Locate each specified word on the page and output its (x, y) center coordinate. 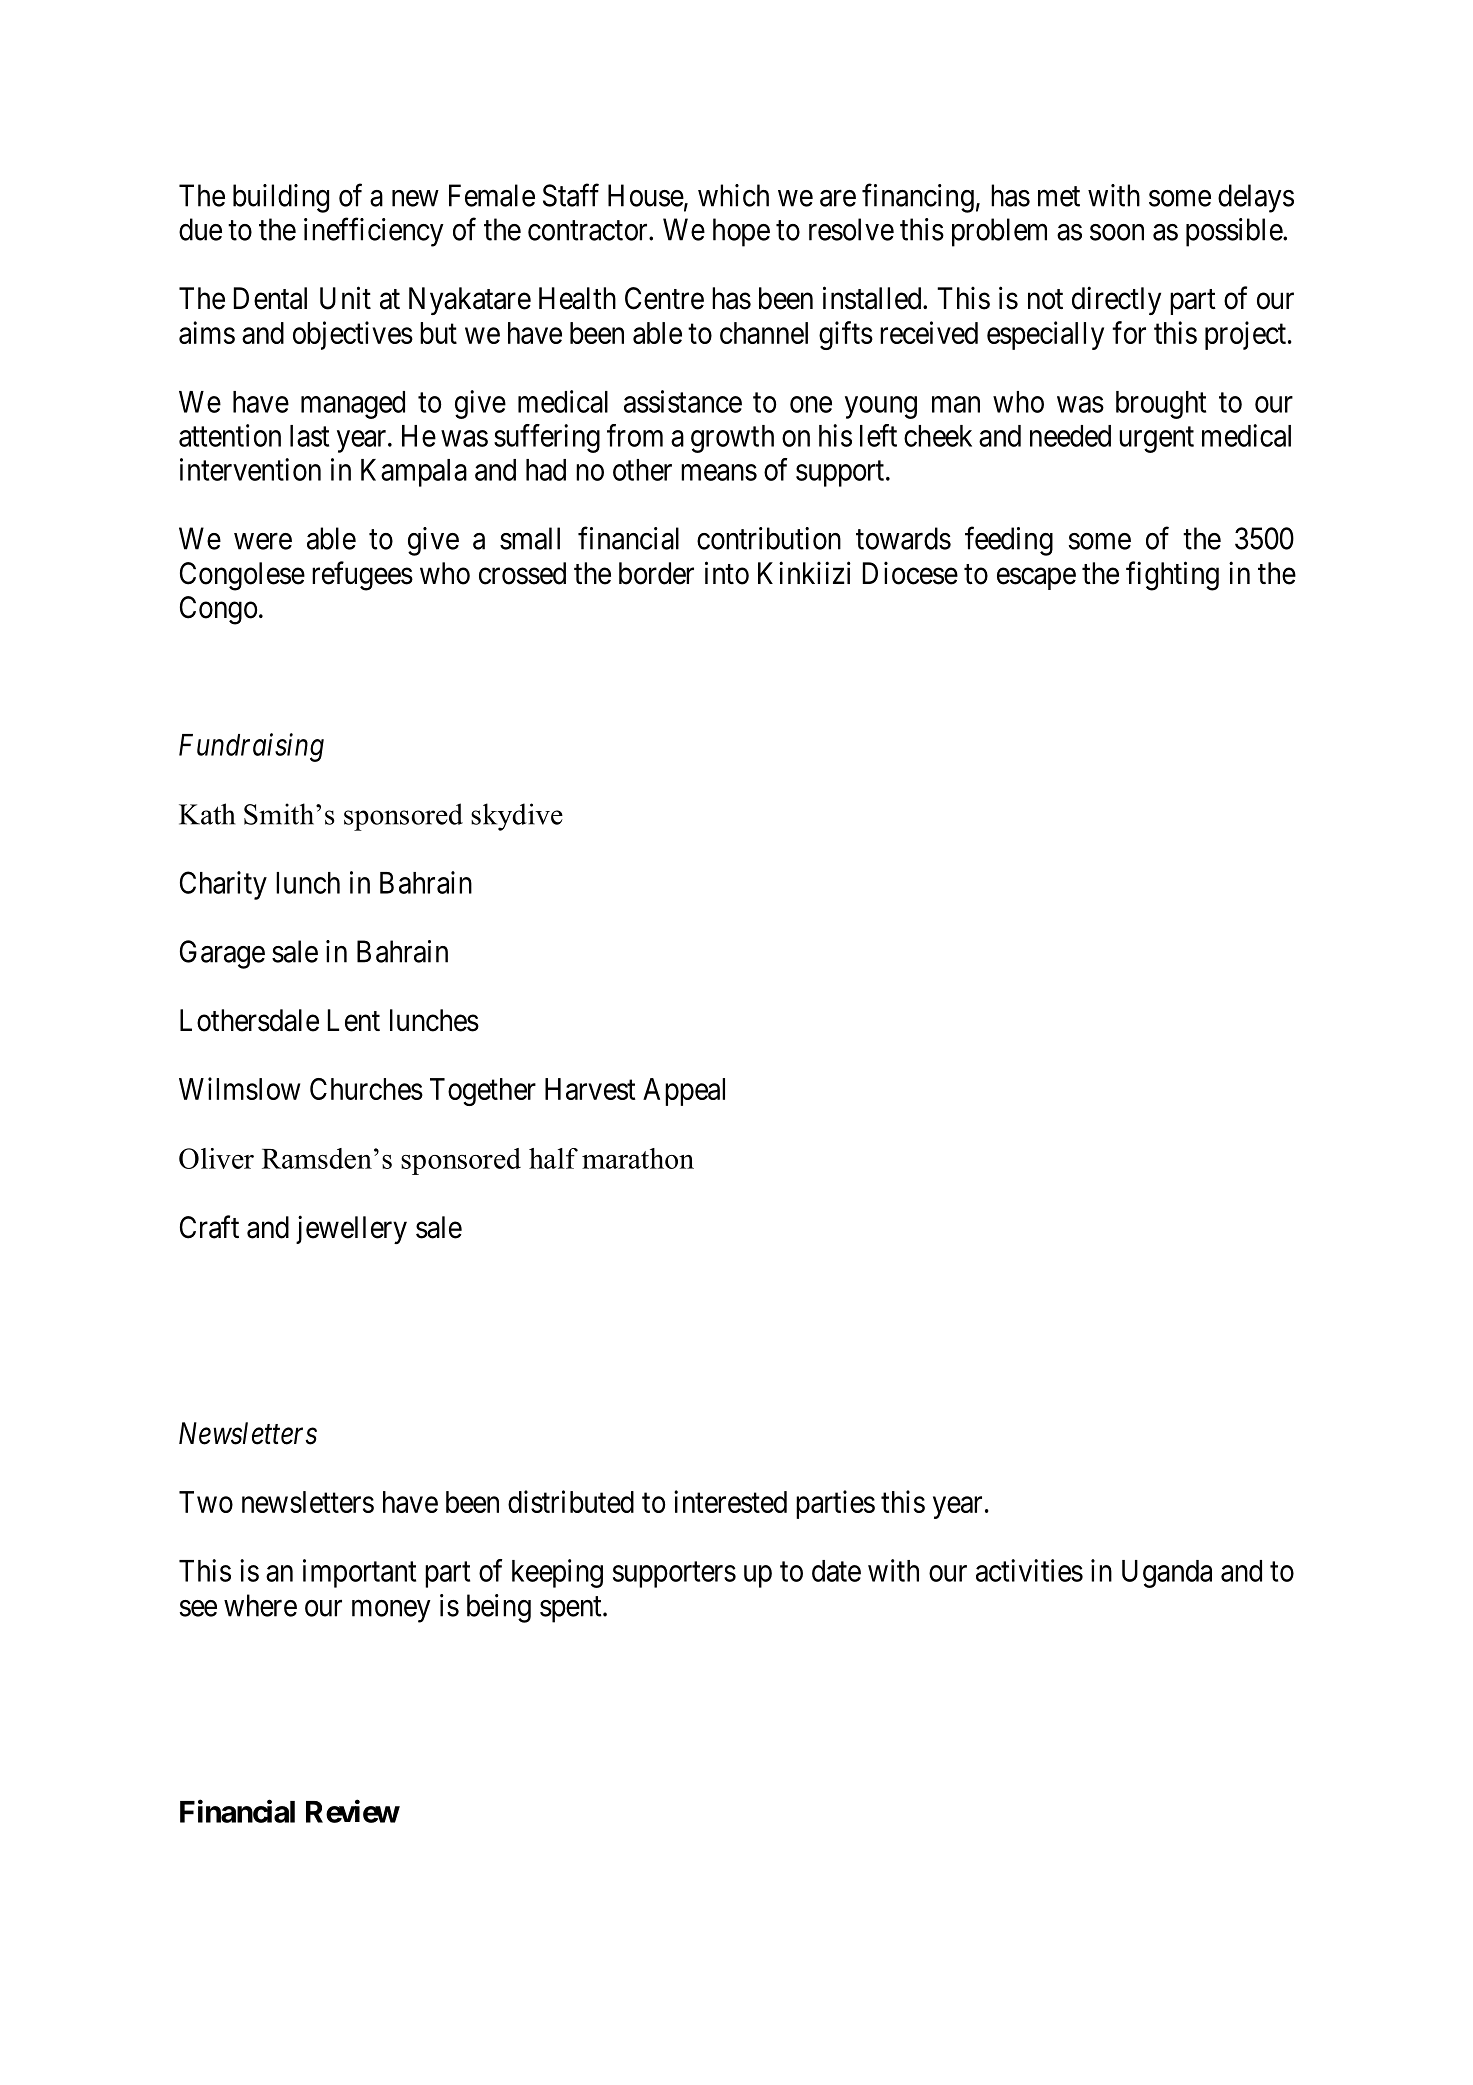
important (359, 1573)
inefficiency (374, 232)
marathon (638, 1158)
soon (1117, 232)
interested (730, 1501)
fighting (1172, 576)
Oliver (216, 1158)
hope (741, 232)
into (727, 573)
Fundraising (251, 747)
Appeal (684, 1092)
